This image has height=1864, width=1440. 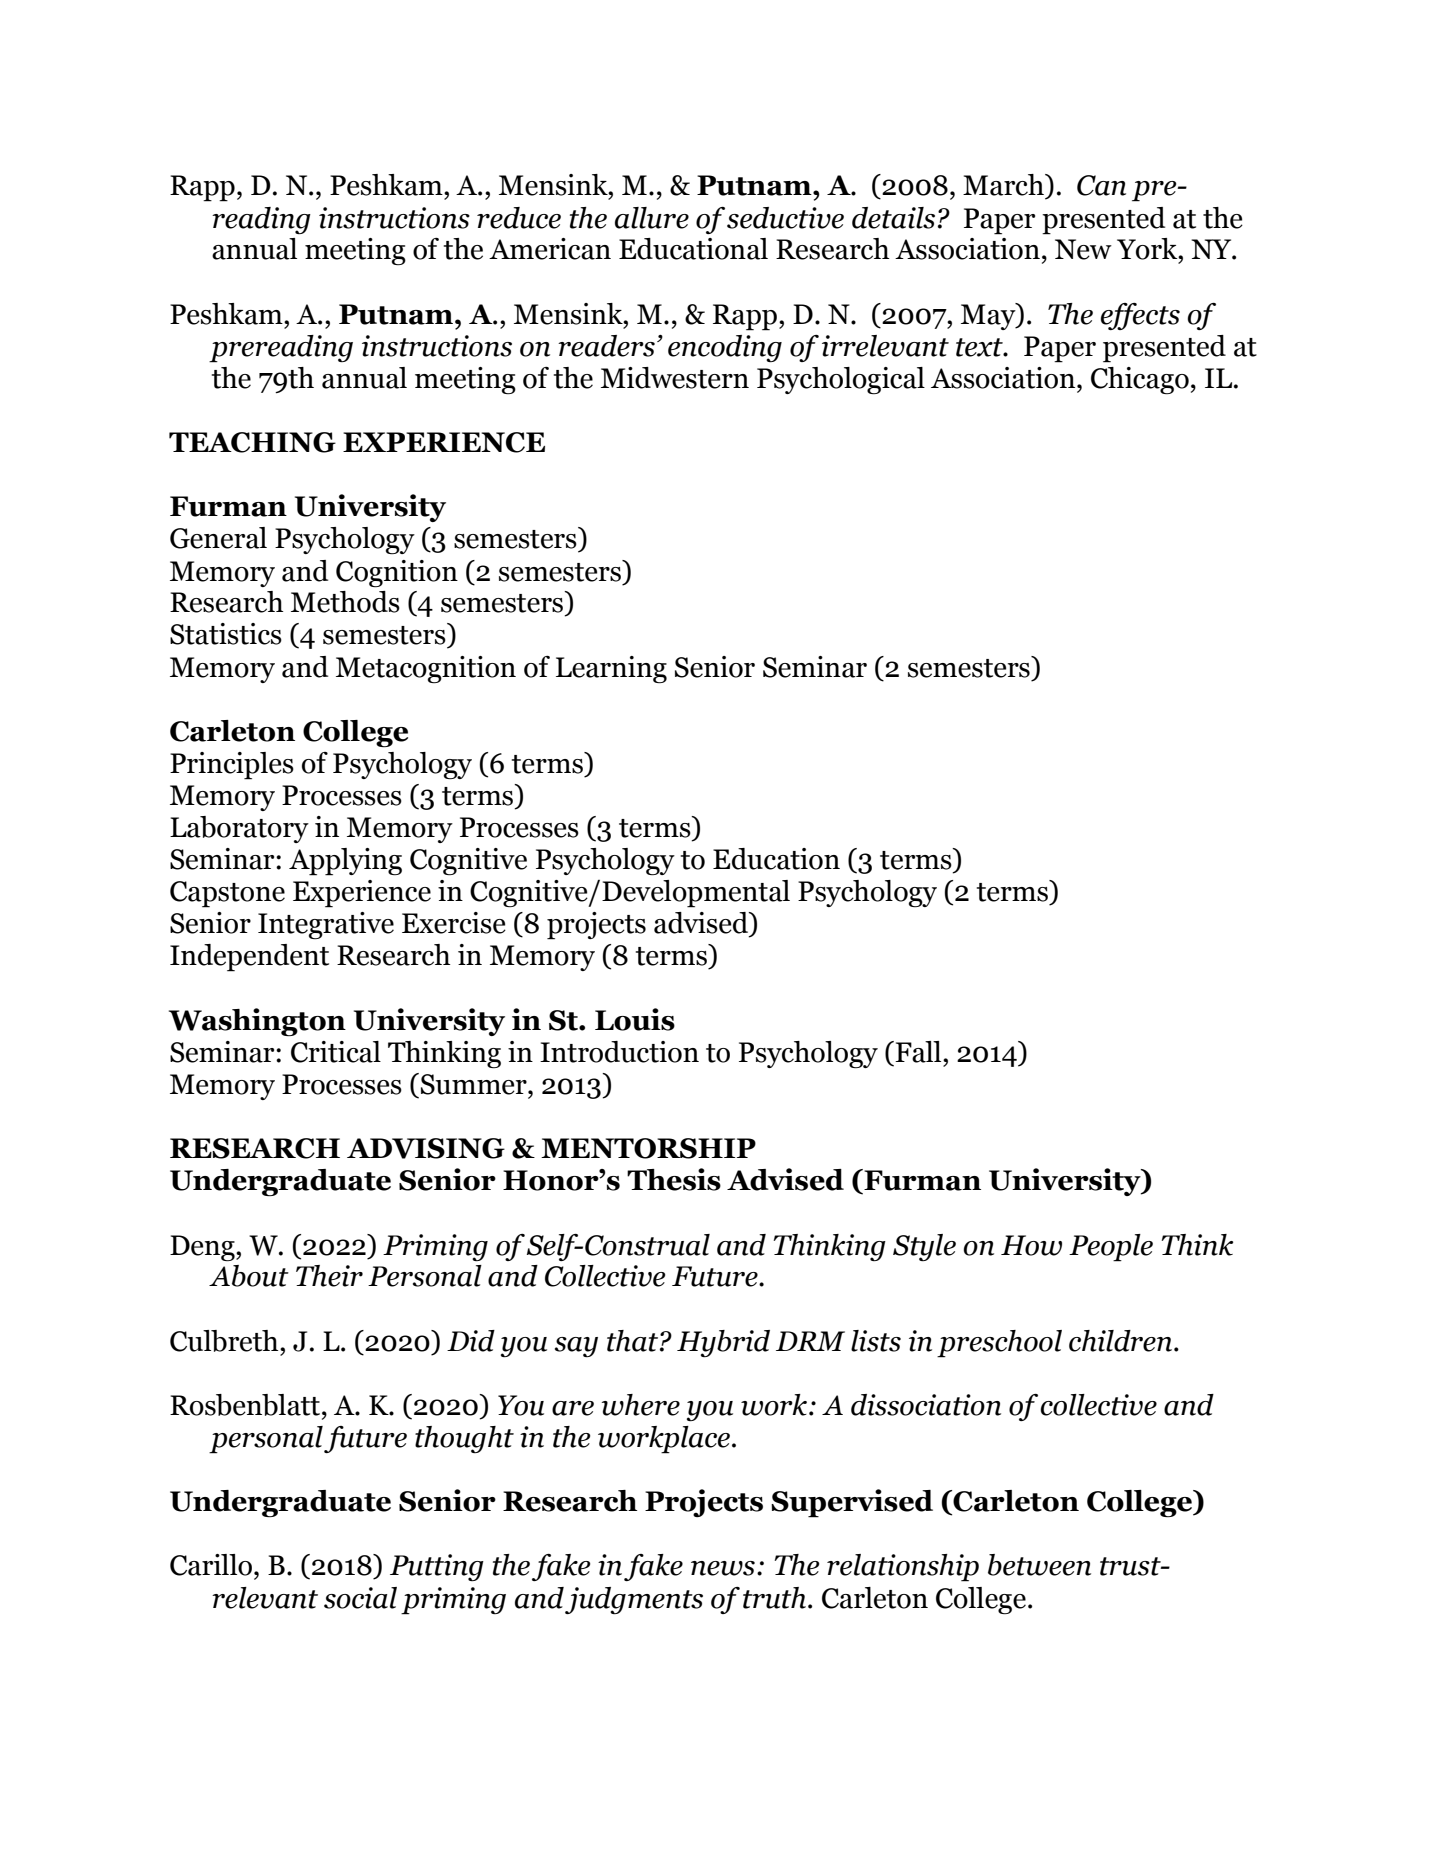 I want to click on Critical, so click(x=336, y=1052).
